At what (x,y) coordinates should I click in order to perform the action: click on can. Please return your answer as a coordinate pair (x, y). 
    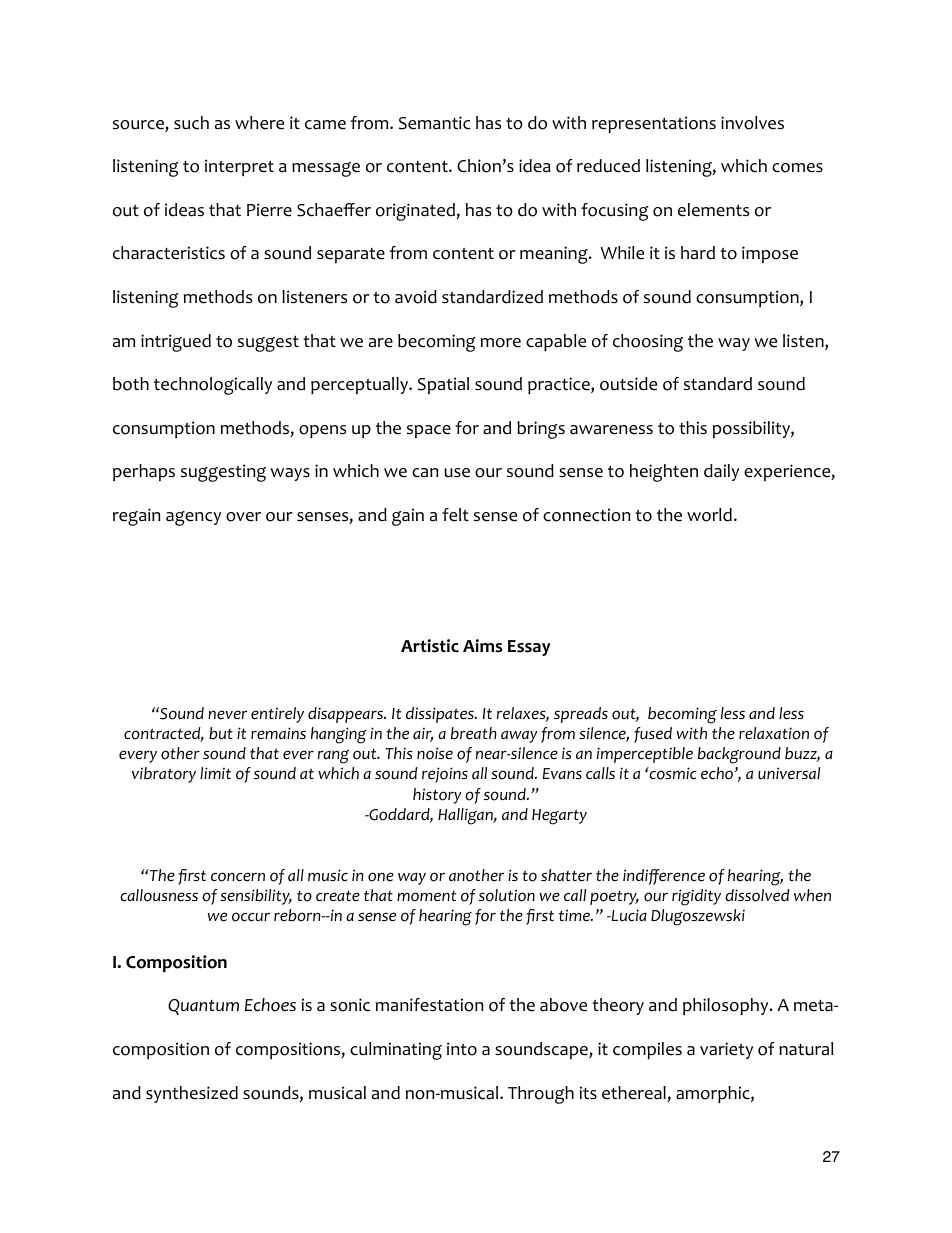
    Looking at the image, I should click on (425, 473).
